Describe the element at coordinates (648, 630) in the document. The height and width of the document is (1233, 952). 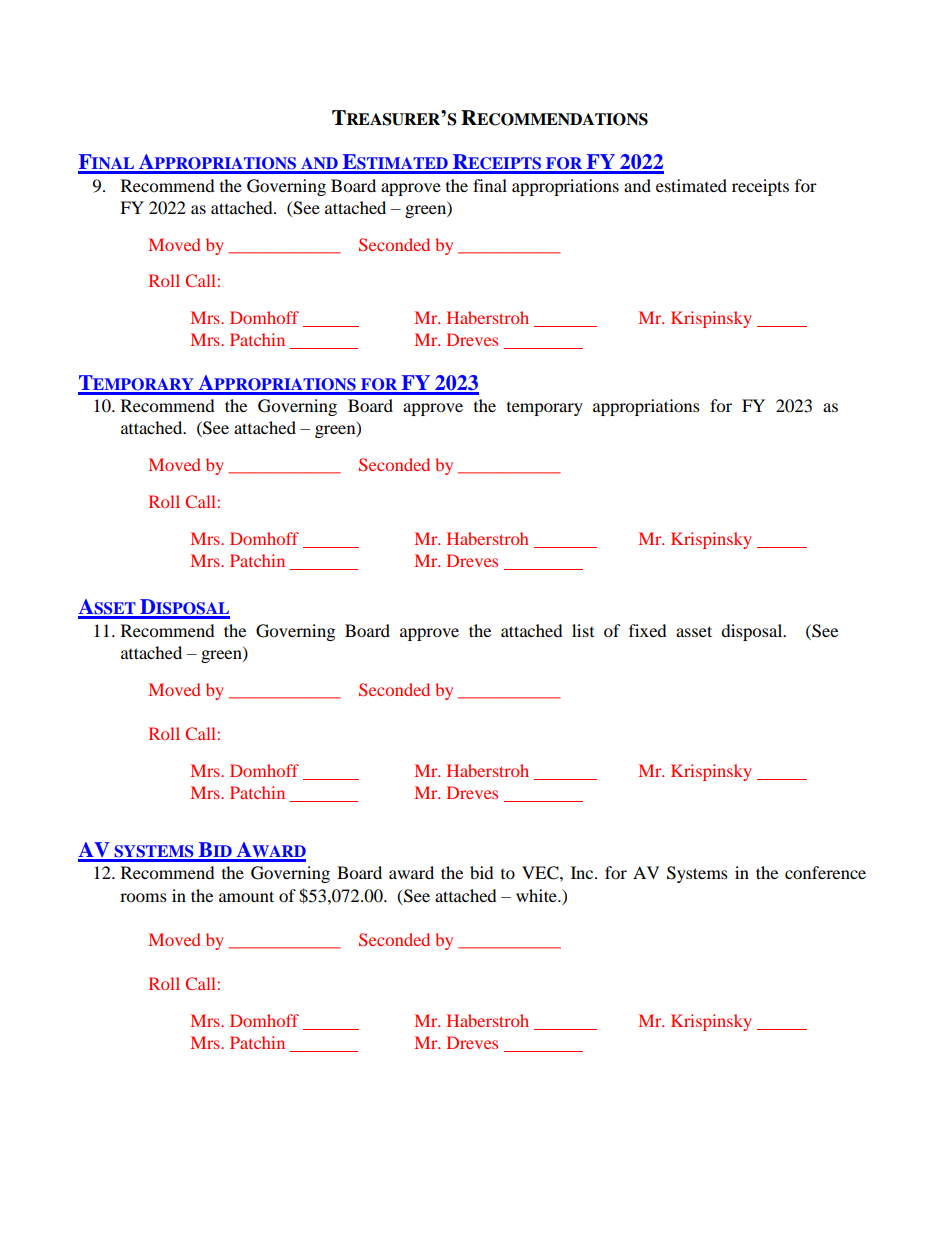
I see `fixed` at that location.
